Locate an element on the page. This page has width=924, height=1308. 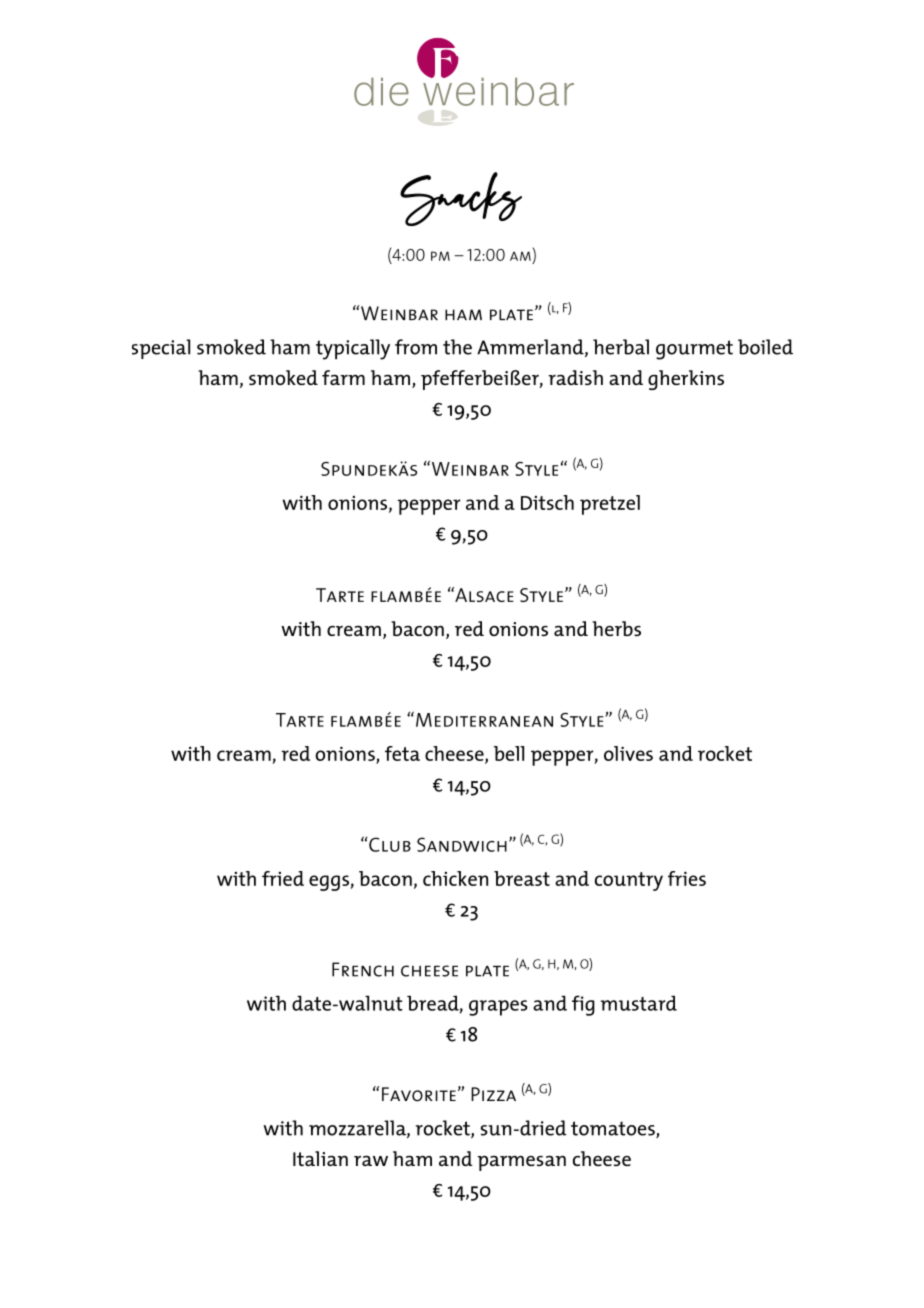
Italian is located at coordinates (320, 1158).
